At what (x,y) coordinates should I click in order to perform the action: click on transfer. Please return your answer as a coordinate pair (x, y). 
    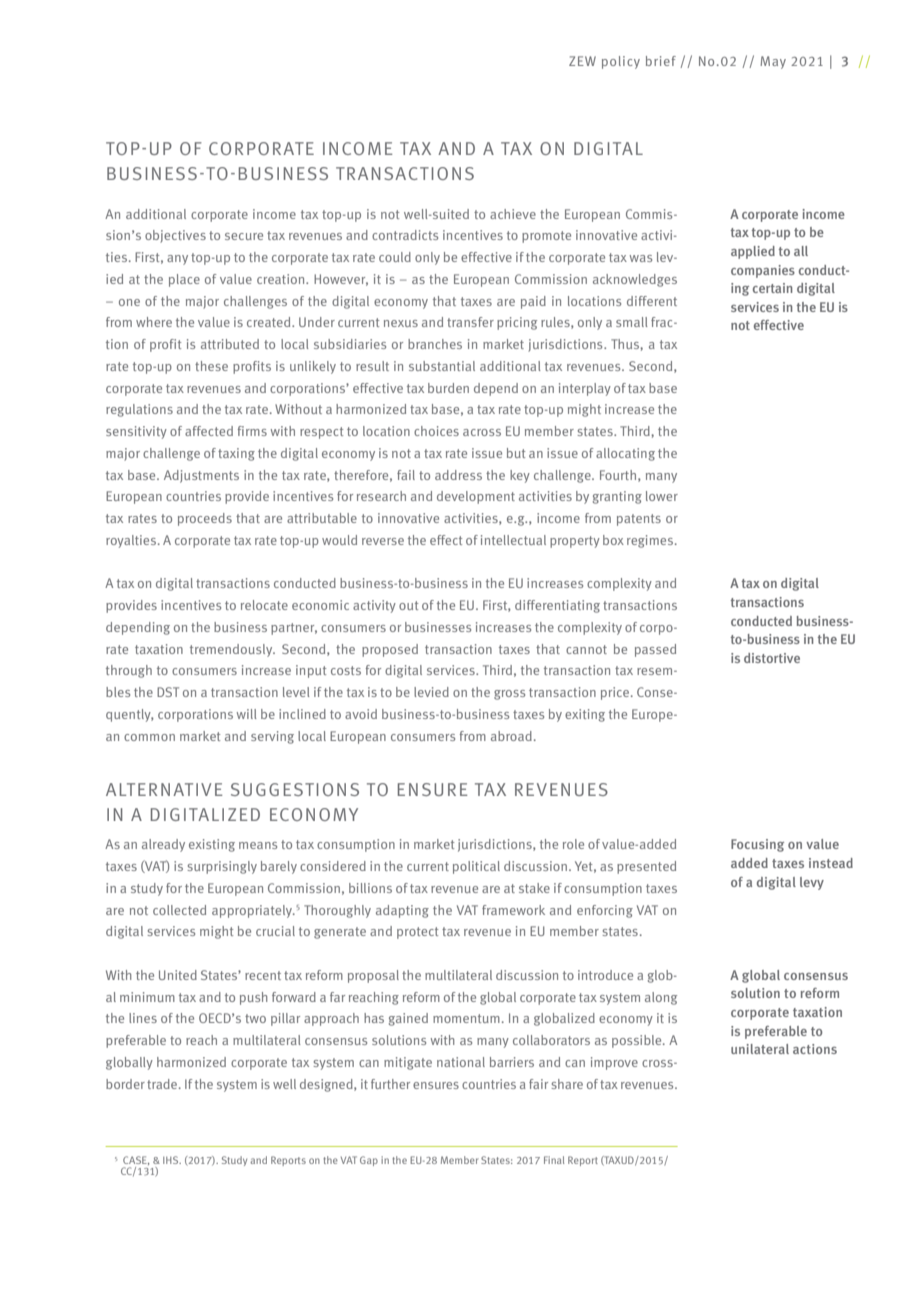
    Looking at the image, I should click on (470, 322).
